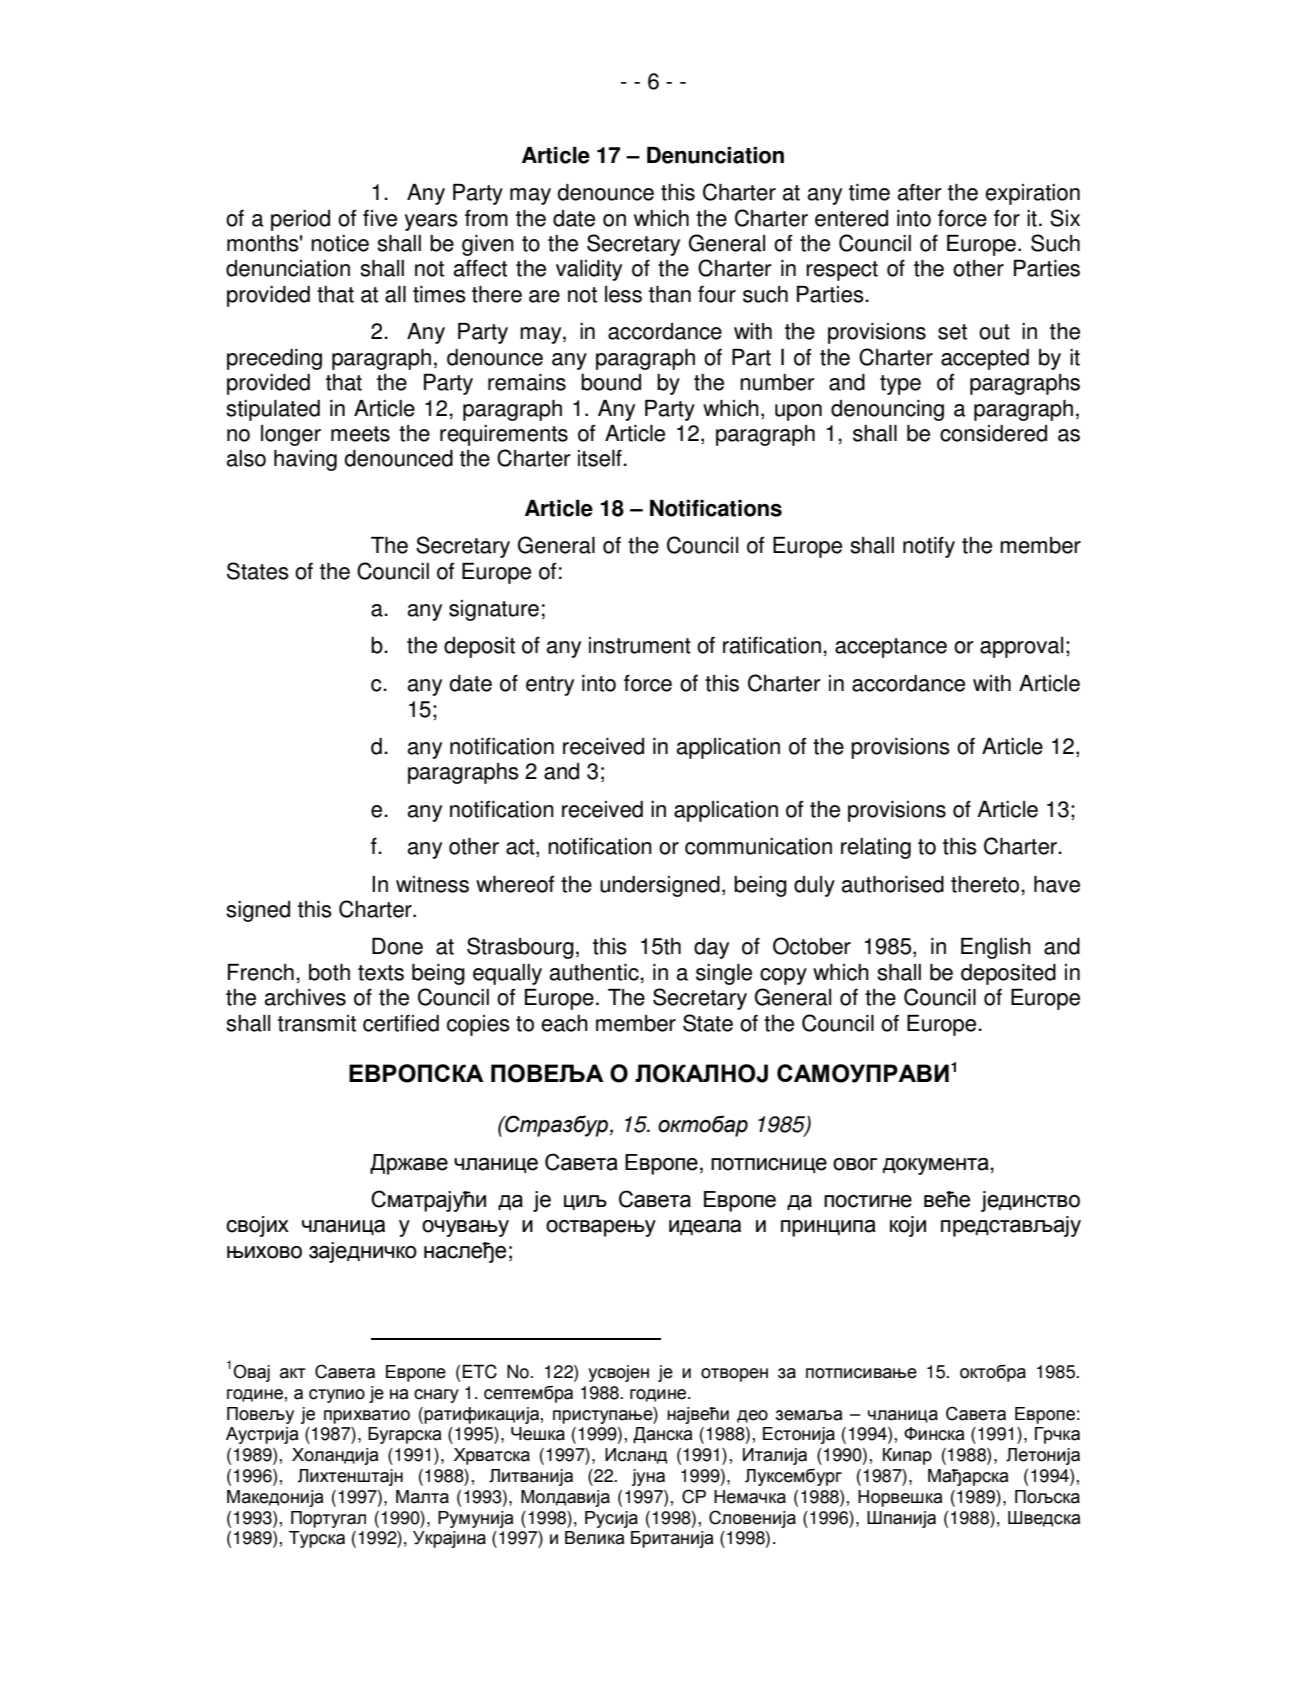  What do you see at coordinates (589, 270) in the document?
I see `validity` at bounding box center [589, 270].
